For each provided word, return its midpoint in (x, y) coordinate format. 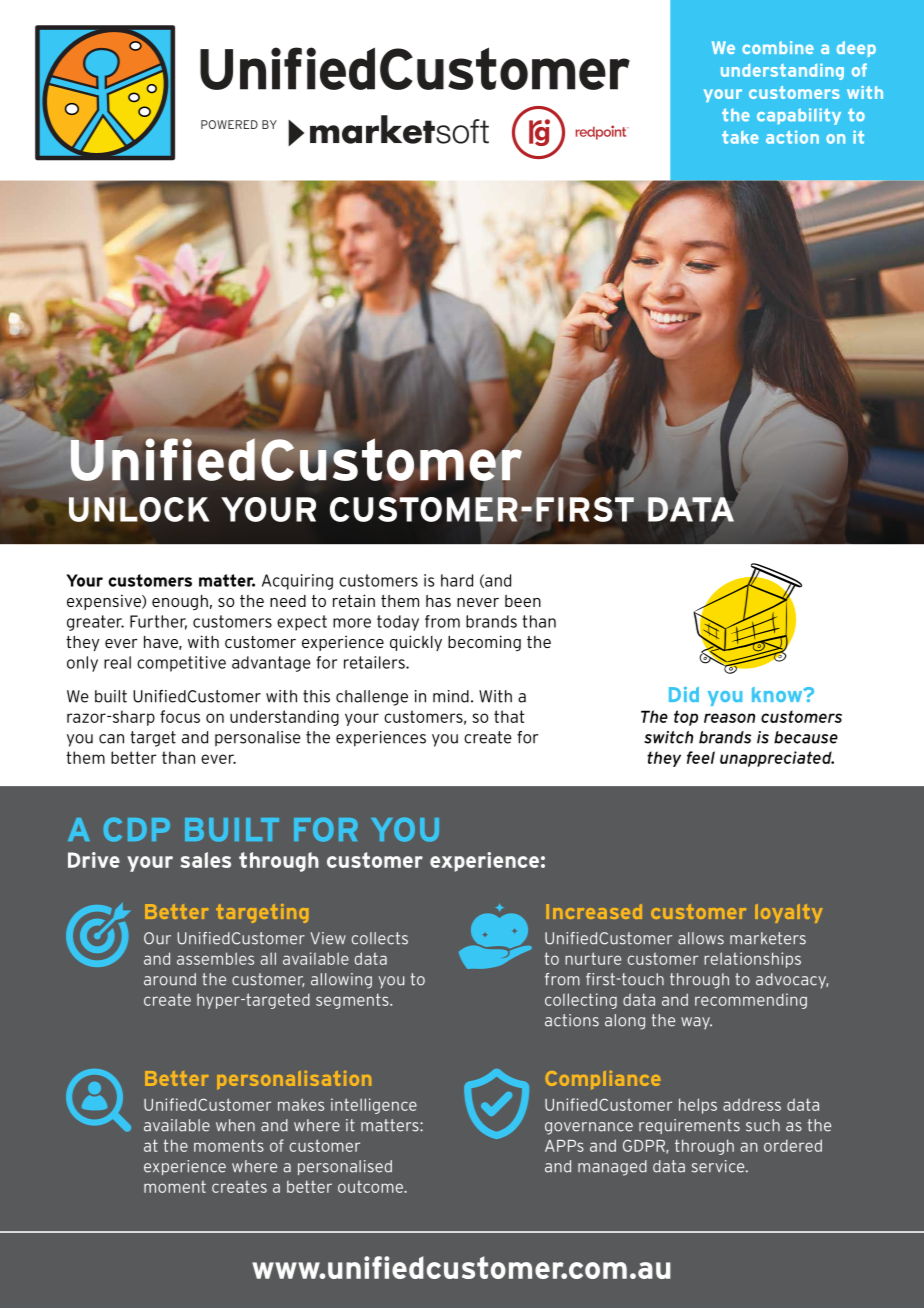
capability (799, 116)
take (740, 137)
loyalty (789, 913)
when (235, 1125)
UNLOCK (138, 509)
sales (206, 860)
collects (380, 938)
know (778, 694)
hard (457, 580)
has (438, 601)
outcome (371, 1186)
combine (778, 47)
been (523, 601)
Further (158, 622)
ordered (793, 1145)
